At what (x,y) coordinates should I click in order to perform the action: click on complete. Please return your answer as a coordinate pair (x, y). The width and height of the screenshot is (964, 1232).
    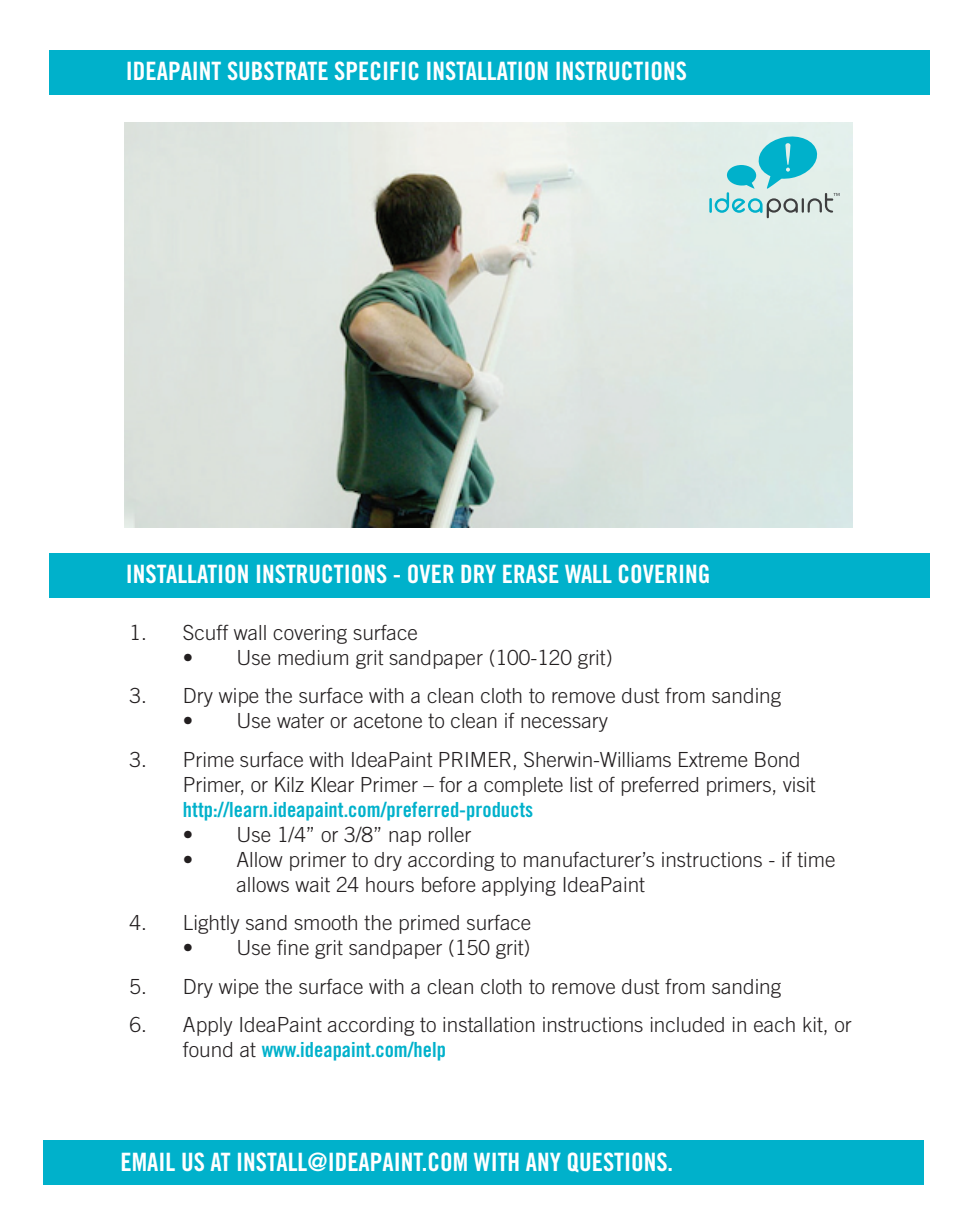
    Looking at the image, I should click on (523, 786).
